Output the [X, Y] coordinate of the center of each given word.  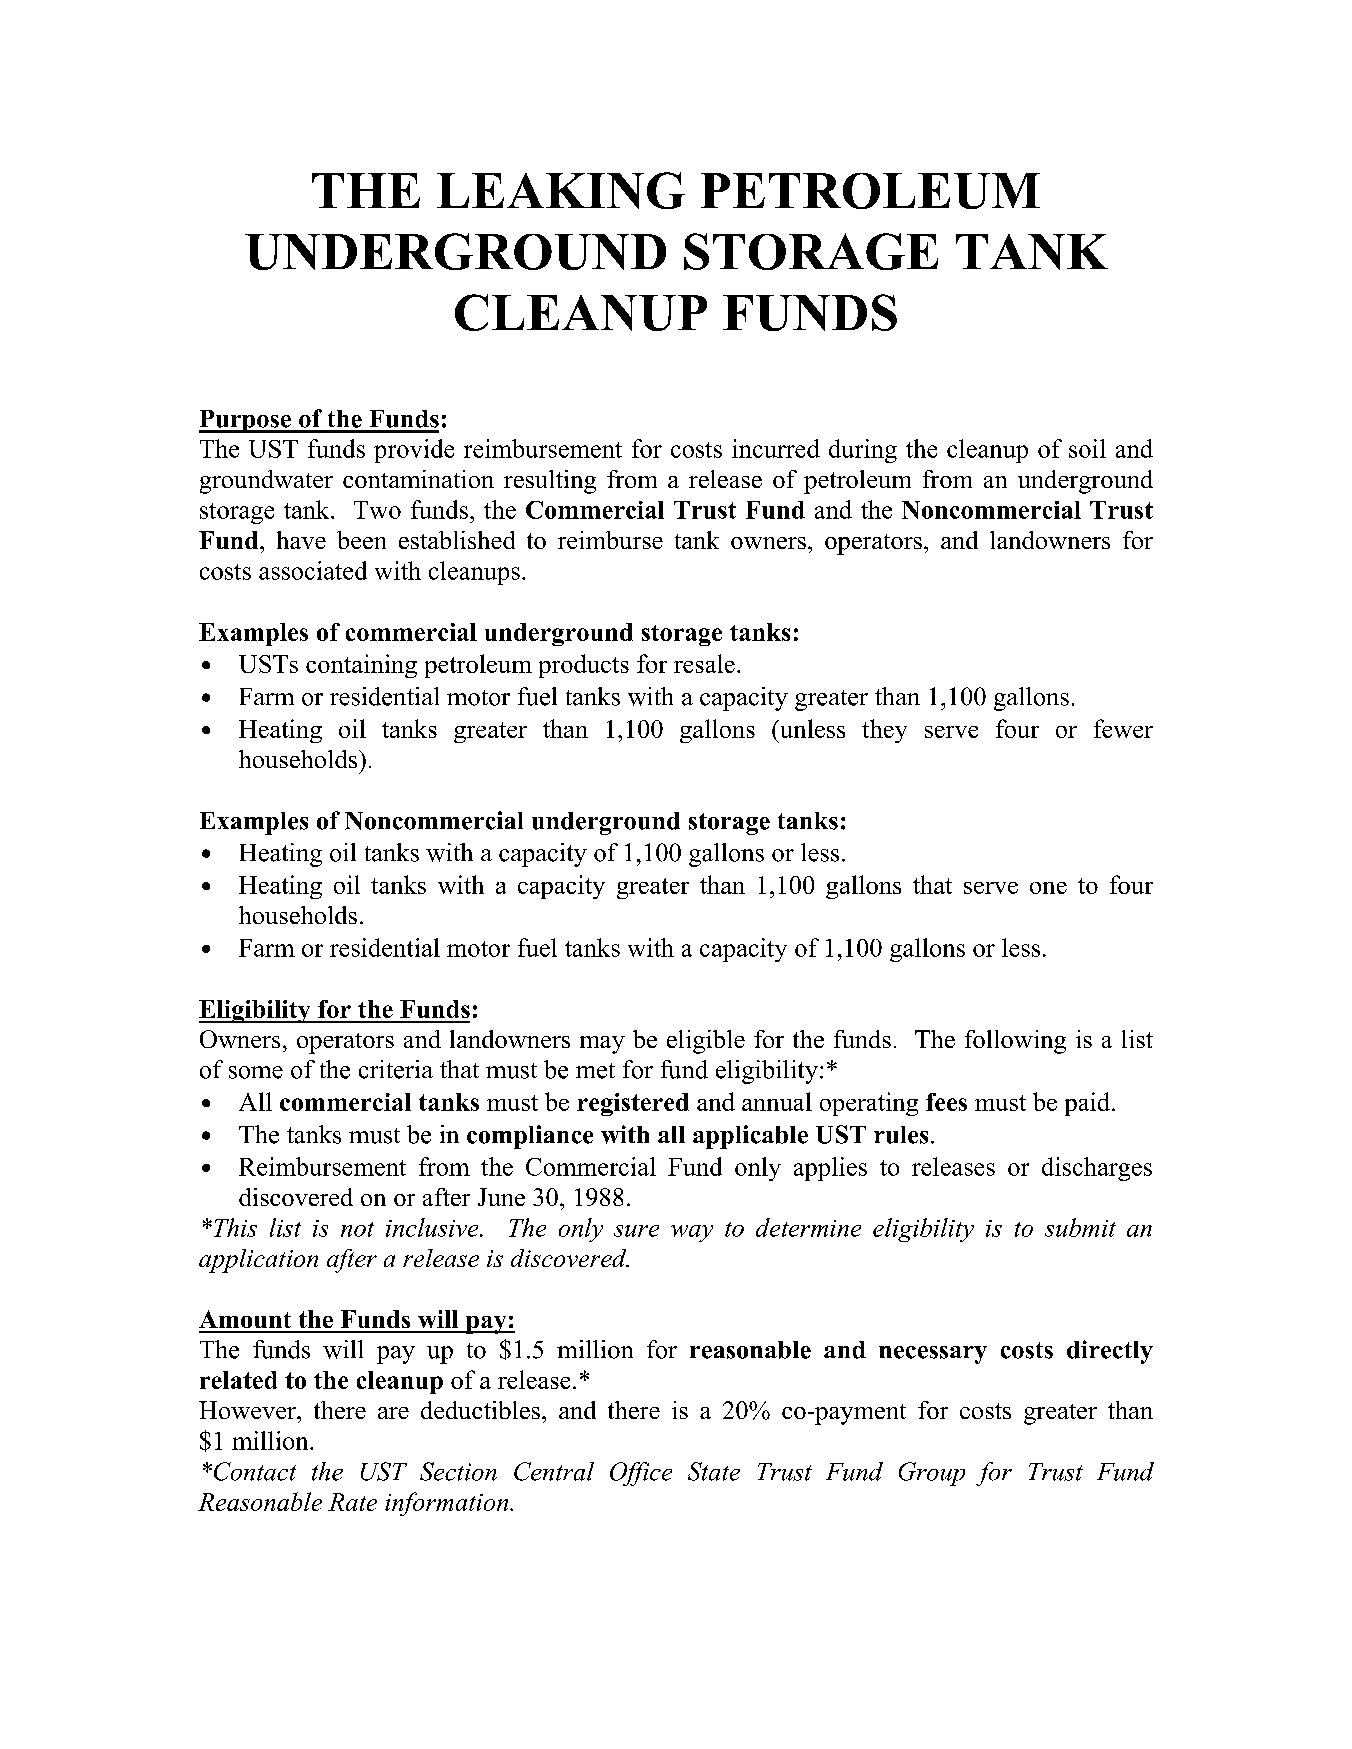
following [1015, 1042]
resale [704, 663]
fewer [1123, 728]
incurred [776, 448]
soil [1087, 448]
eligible [706, 1042]
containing [361, 666]
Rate [352, 1502]
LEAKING [561, 190]
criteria [396, 1069]
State [714, 1471]
